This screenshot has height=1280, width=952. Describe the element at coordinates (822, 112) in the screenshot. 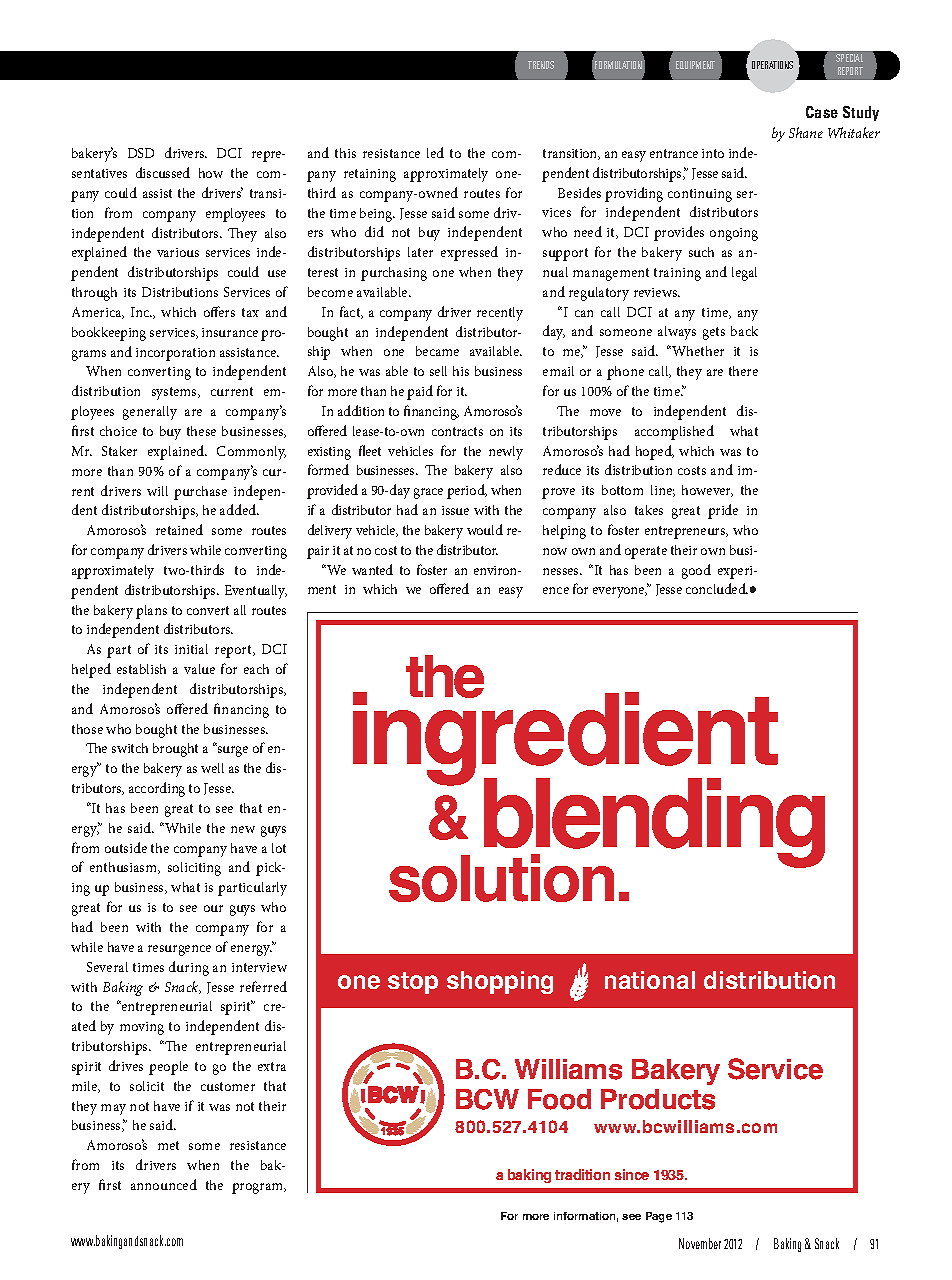

I see `Case` at that location.
